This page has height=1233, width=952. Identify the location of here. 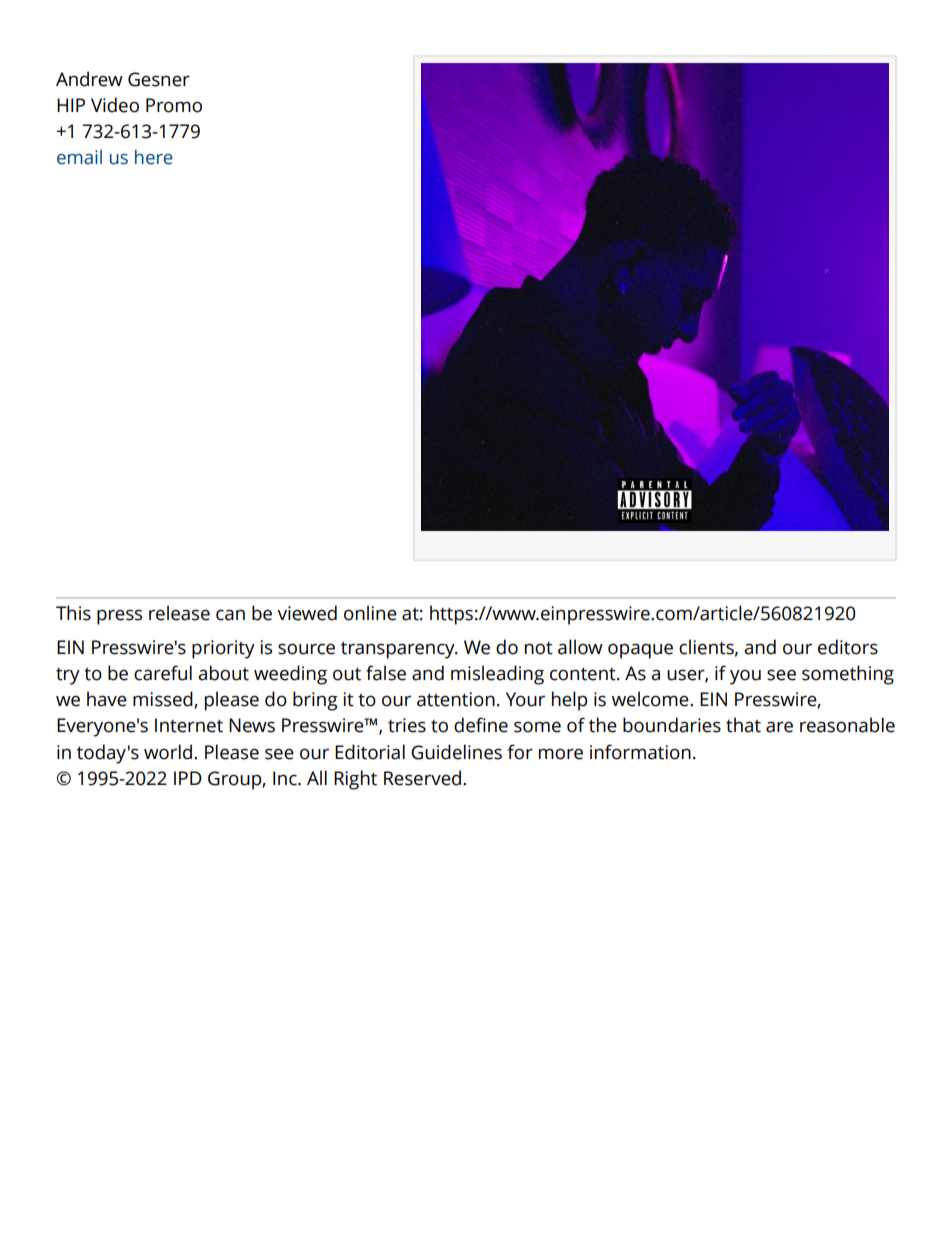
(154, 157).
